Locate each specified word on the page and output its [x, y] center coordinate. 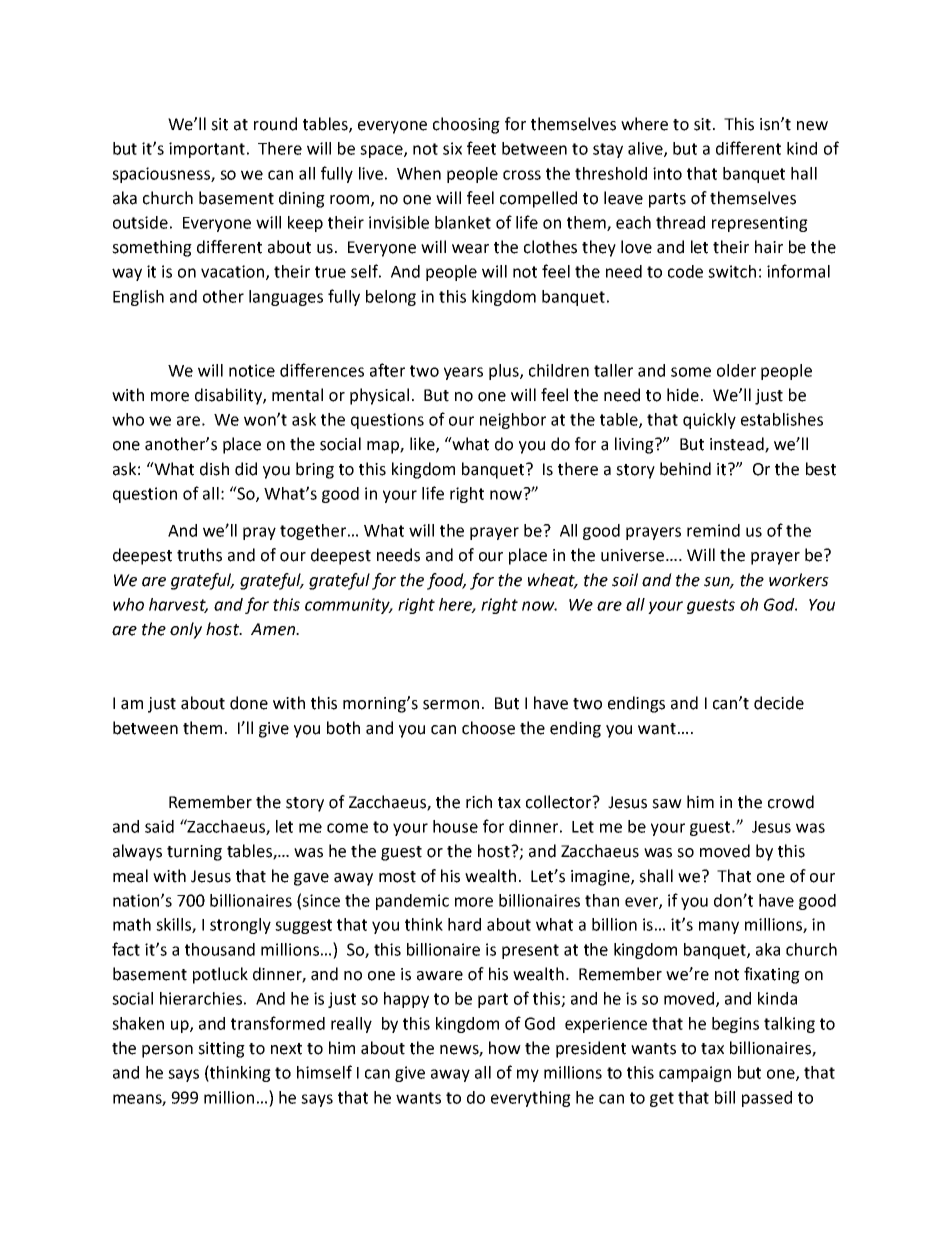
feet [481, 148]
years [463, 373]
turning [194, 853]
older [736, 370]
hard [464, 924]
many [719, 927]
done [249, 703]
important [207, 150]
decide [779, 703]
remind [713, 530]
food [446, 581]
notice [252, 370]
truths [199, 555]
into [667, 173]
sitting [221, 1050]
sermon [451, 705]
